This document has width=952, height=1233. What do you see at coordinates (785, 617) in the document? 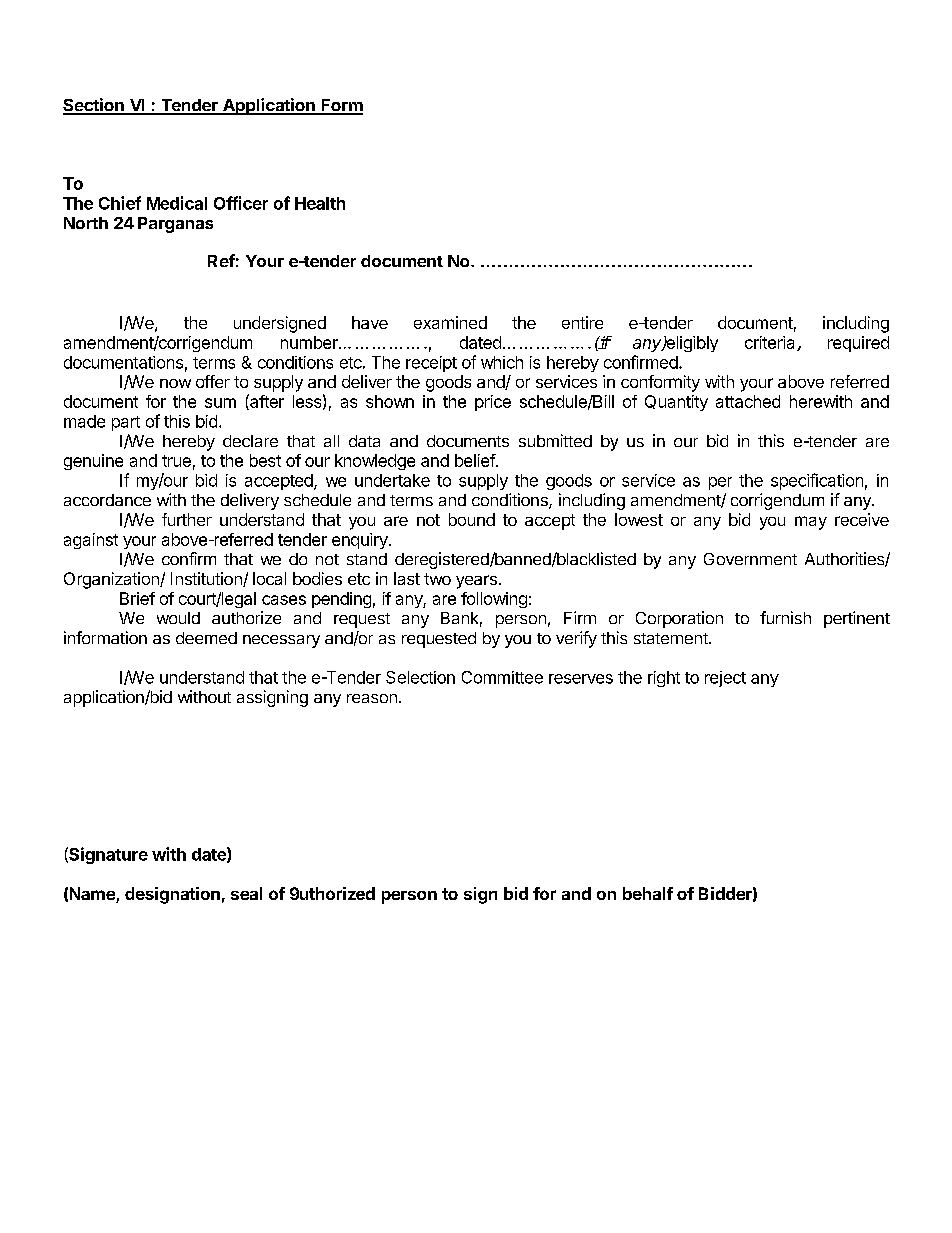
I see `furnish` at bounding box center [785, 617].
